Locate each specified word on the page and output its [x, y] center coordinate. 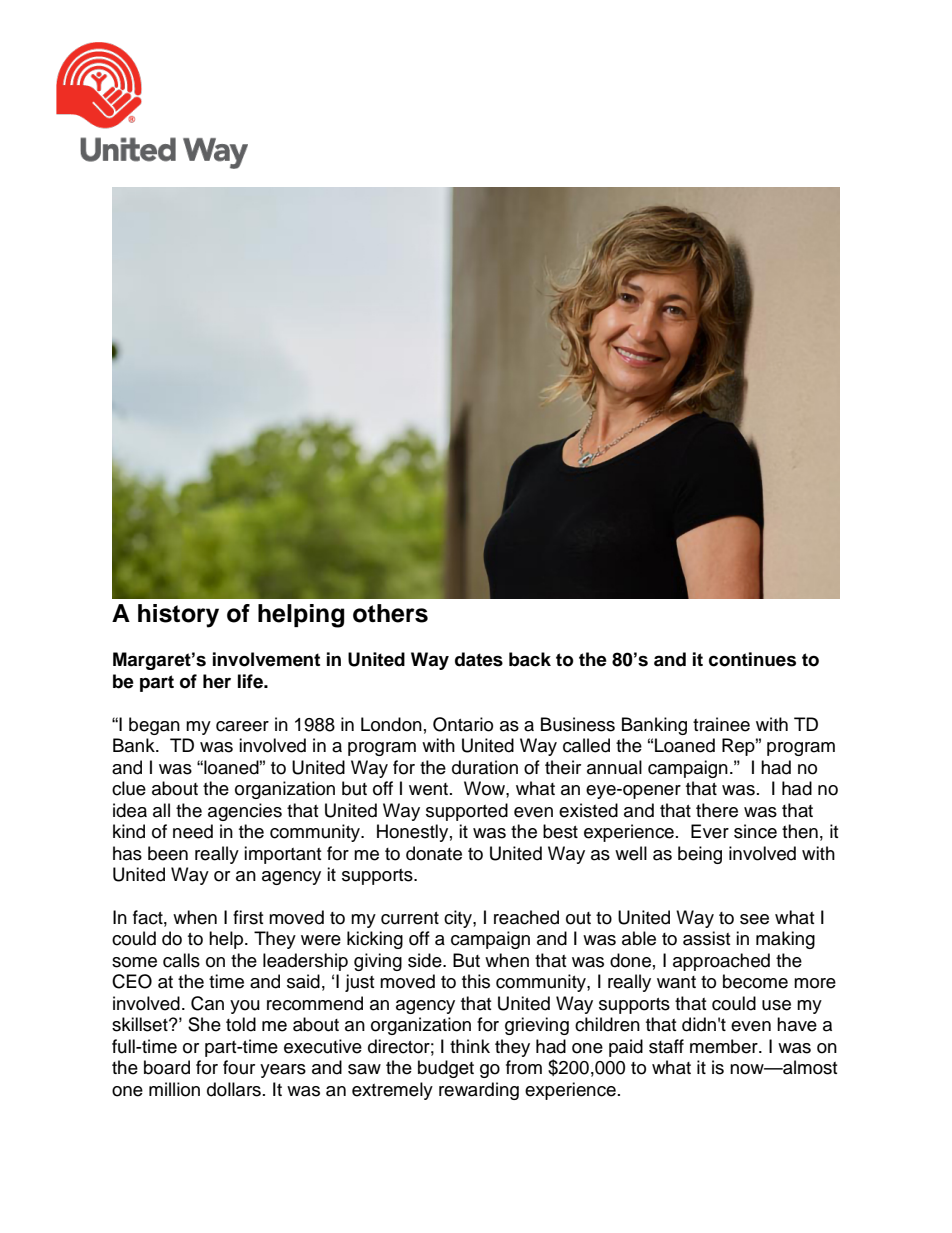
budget [446, 1069]
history [178, 616]
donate [434, 853]
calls [181, 960]
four [239, 1067]
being [700, 855]
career [242, 726]
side [426, 960]
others [390, 613]
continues [752, 659]
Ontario [463, 724]
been [168, 853]
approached [721, 962]
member [725, 1046]
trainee [721, 724]
